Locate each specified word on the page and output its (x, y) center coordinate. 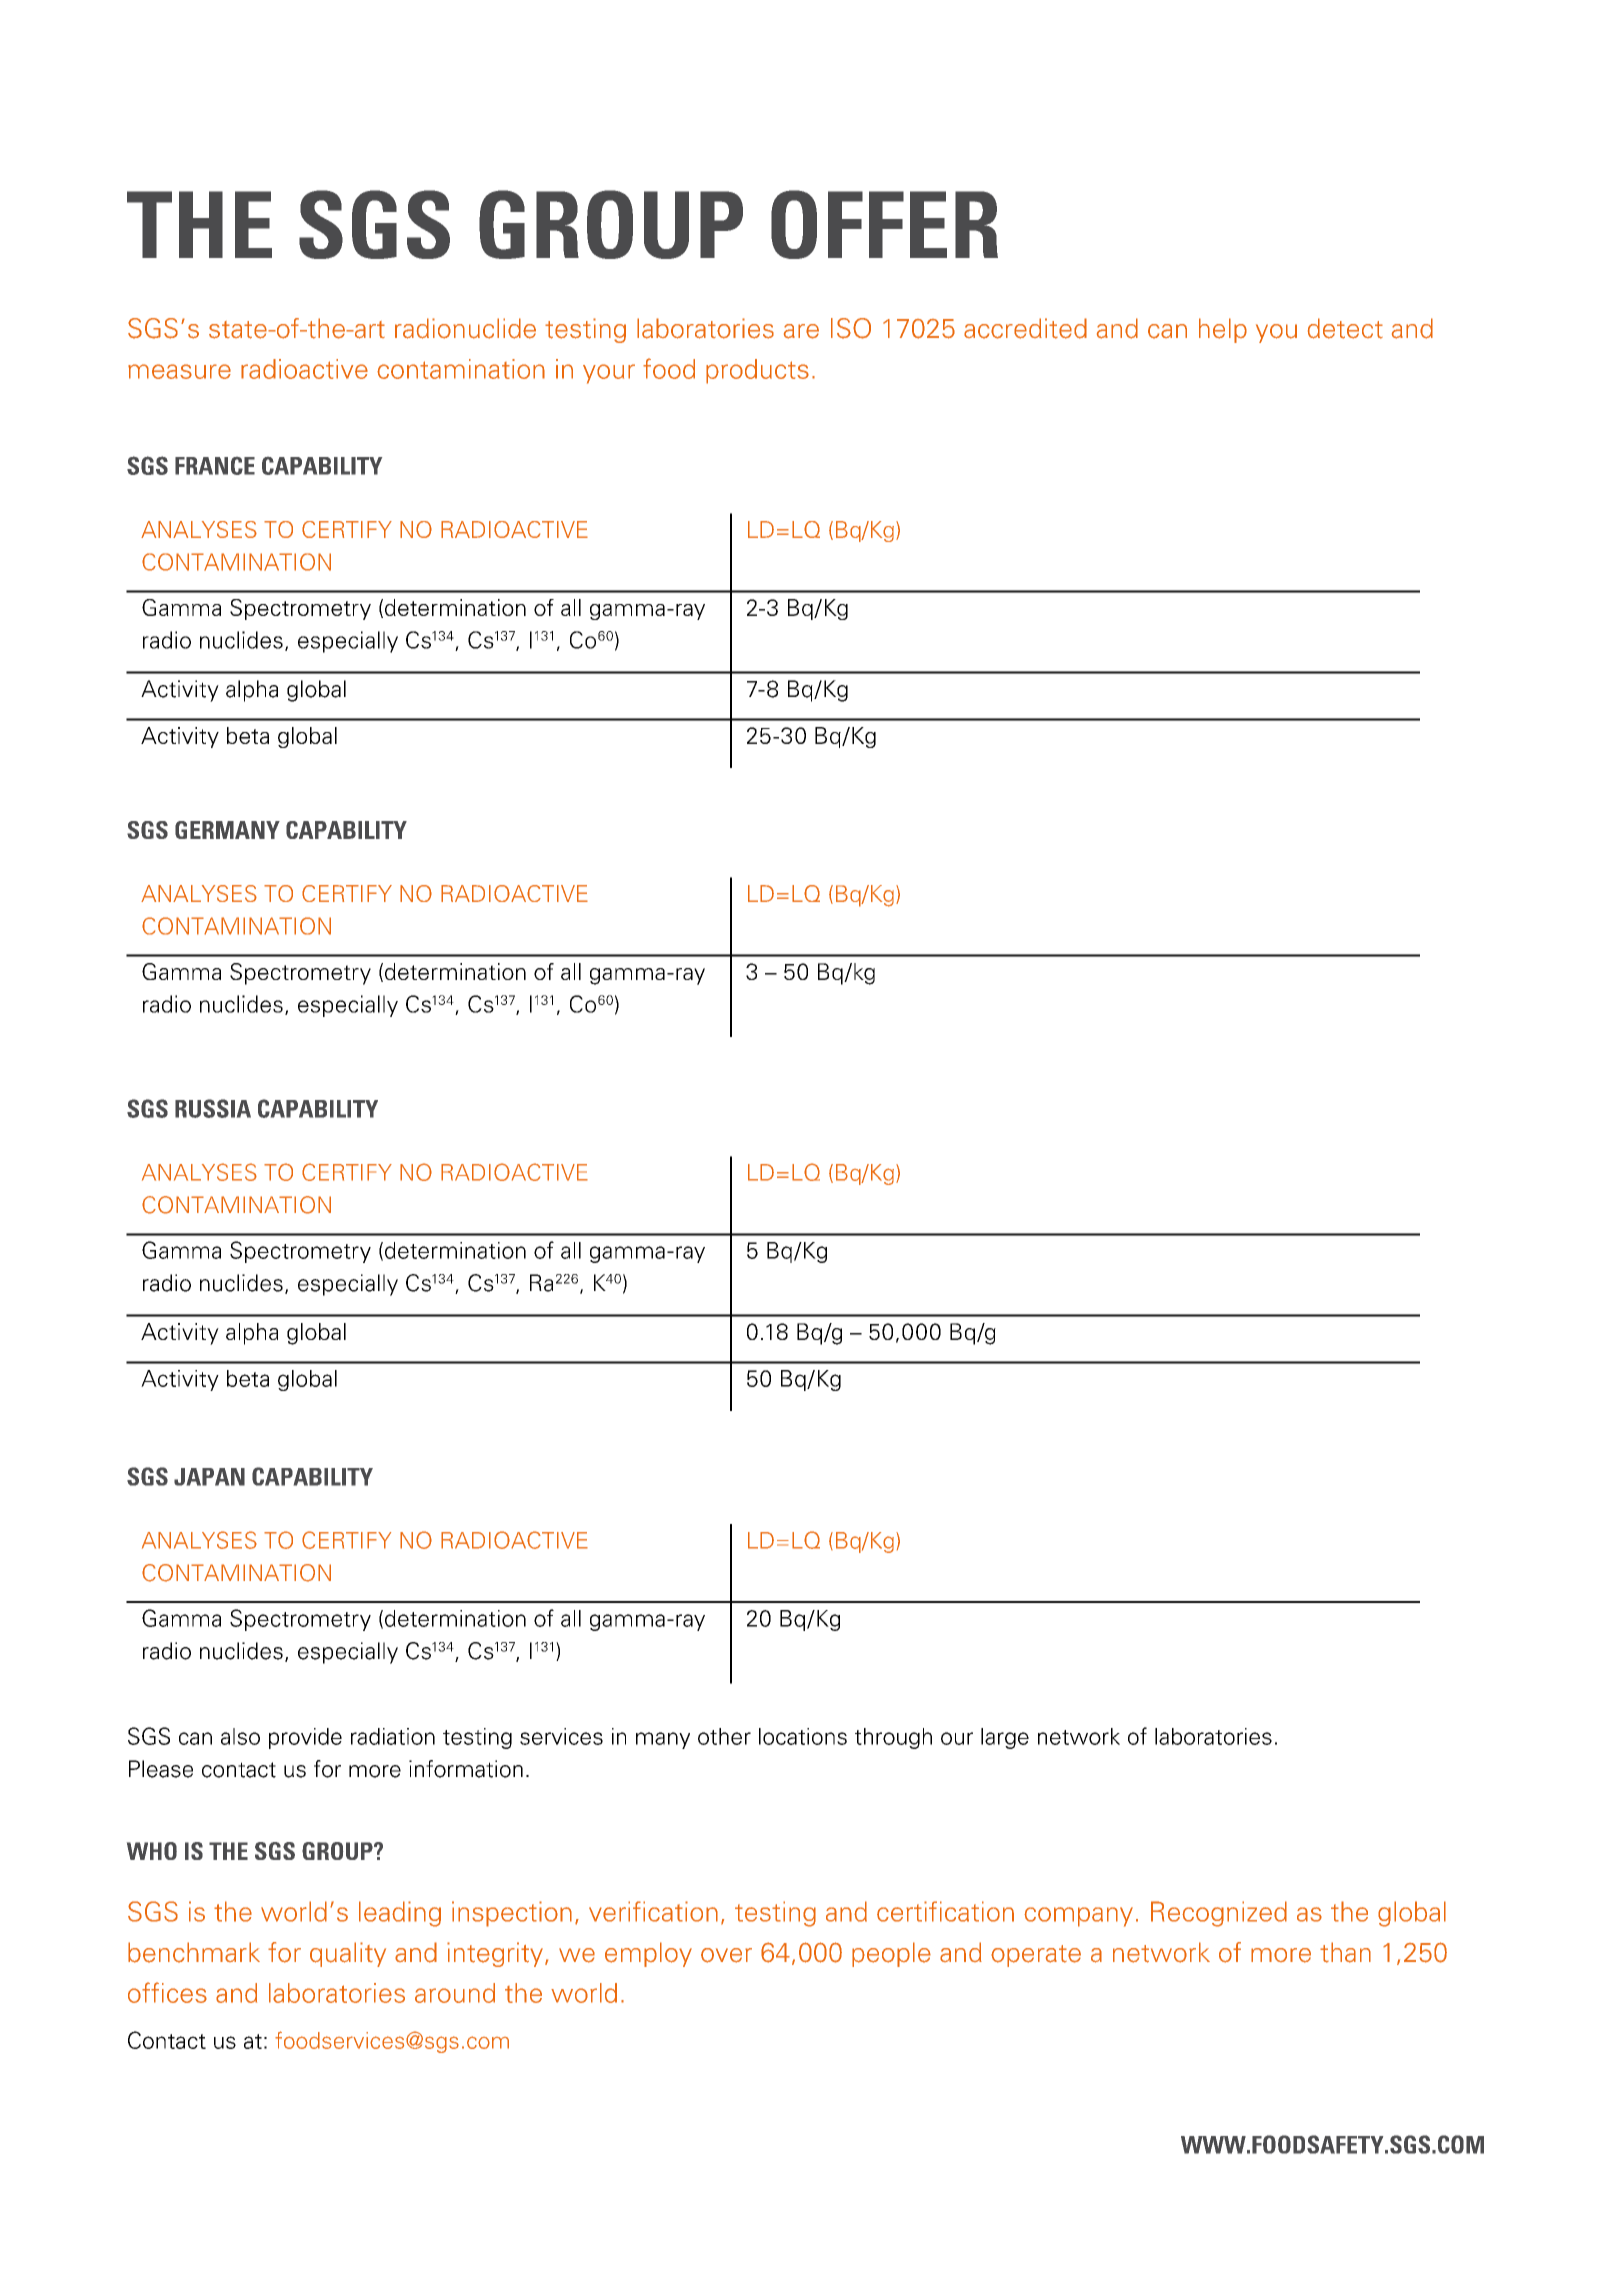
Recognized (1219, 1914)
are (801, 331)
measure (179, 371)
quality (348, 1954)
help (1223, 330)
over (726, 1955)
